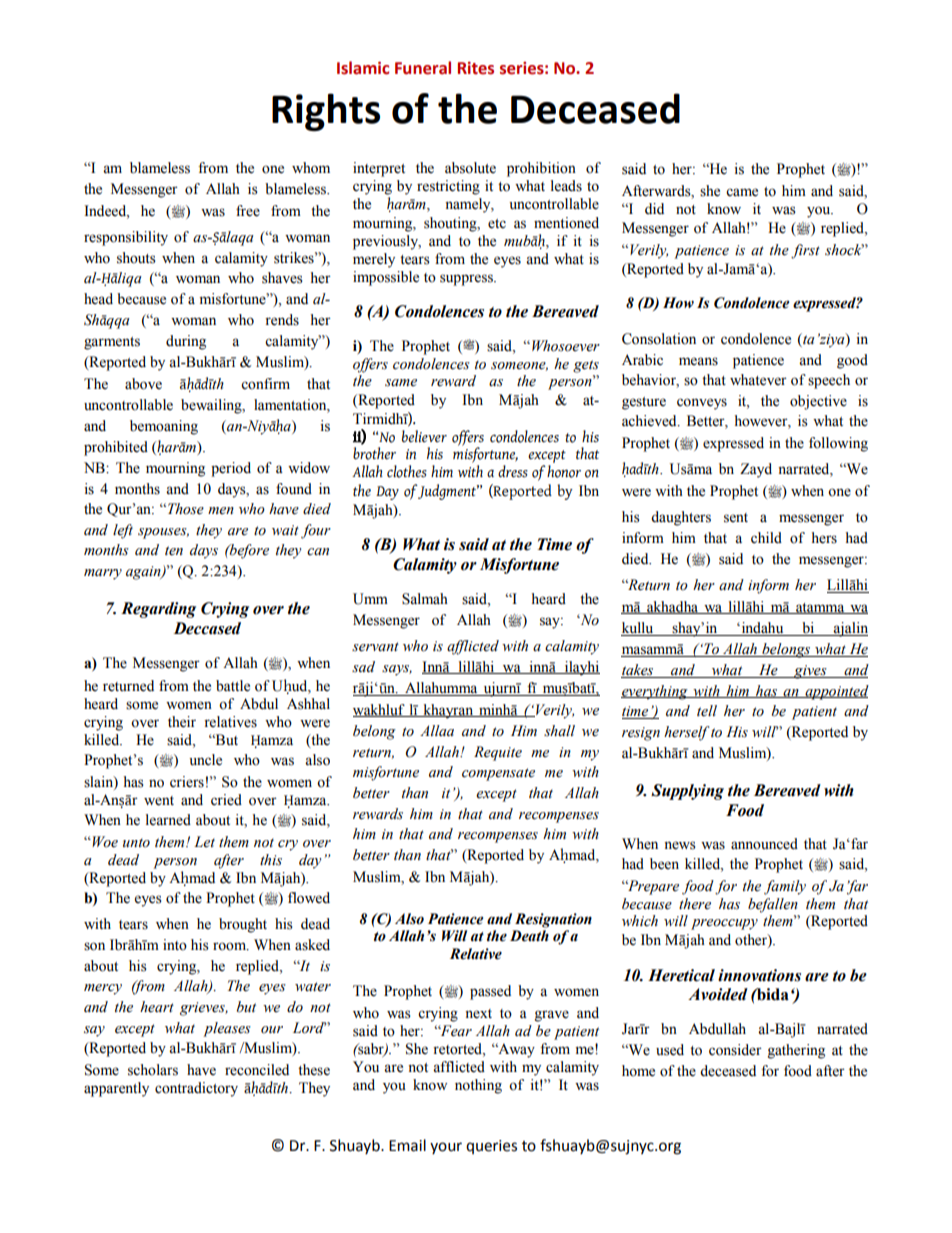  Describe the element at coordinates (742, 192) in the screenshot. I see `came` at that location.
